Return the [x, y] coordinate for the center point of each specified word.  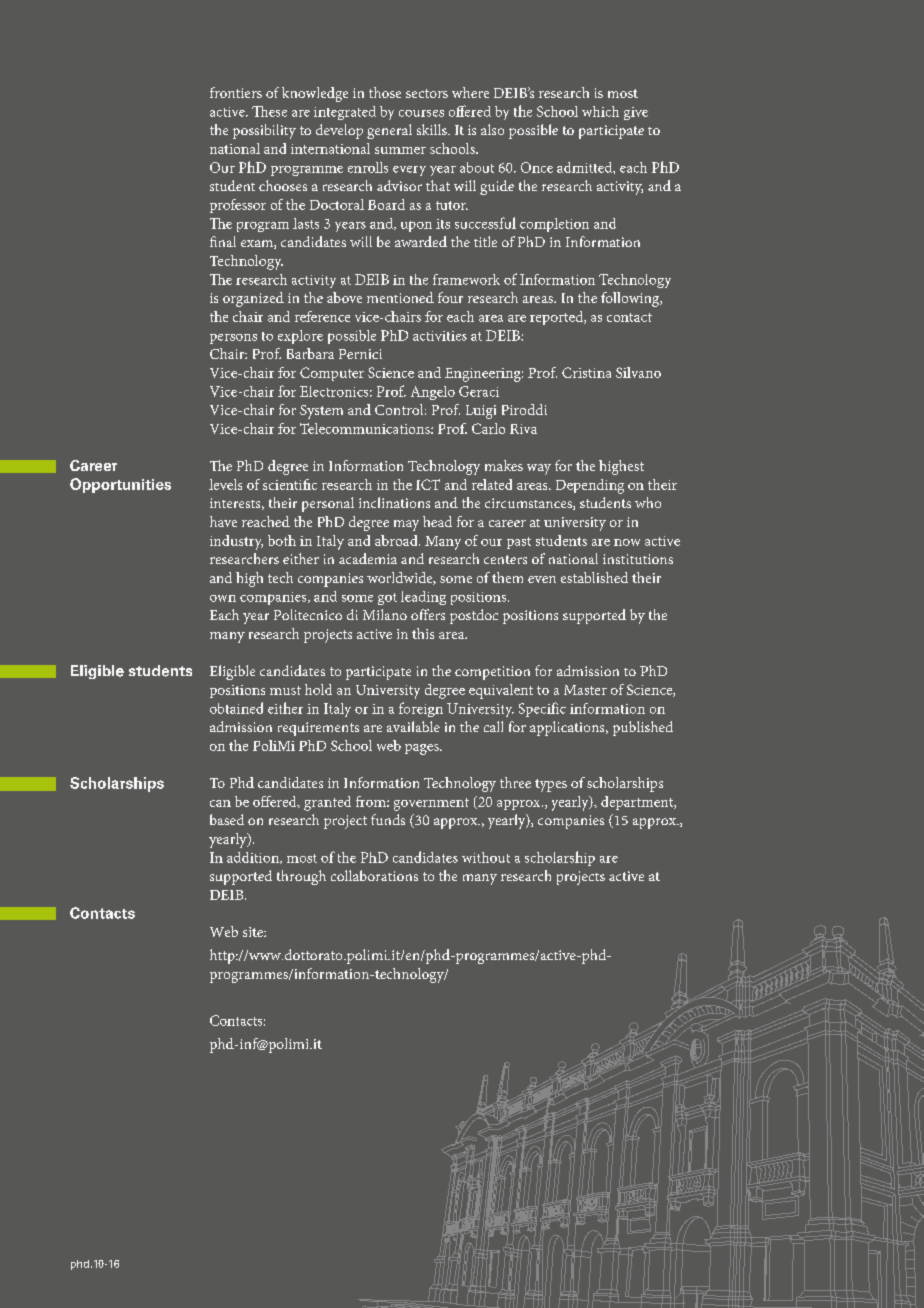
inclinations [394, 502]
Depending [590, 486]
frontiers [236, 92]
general [389, 131]
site [254, 932]
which [600, 111]
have [223, 521]
